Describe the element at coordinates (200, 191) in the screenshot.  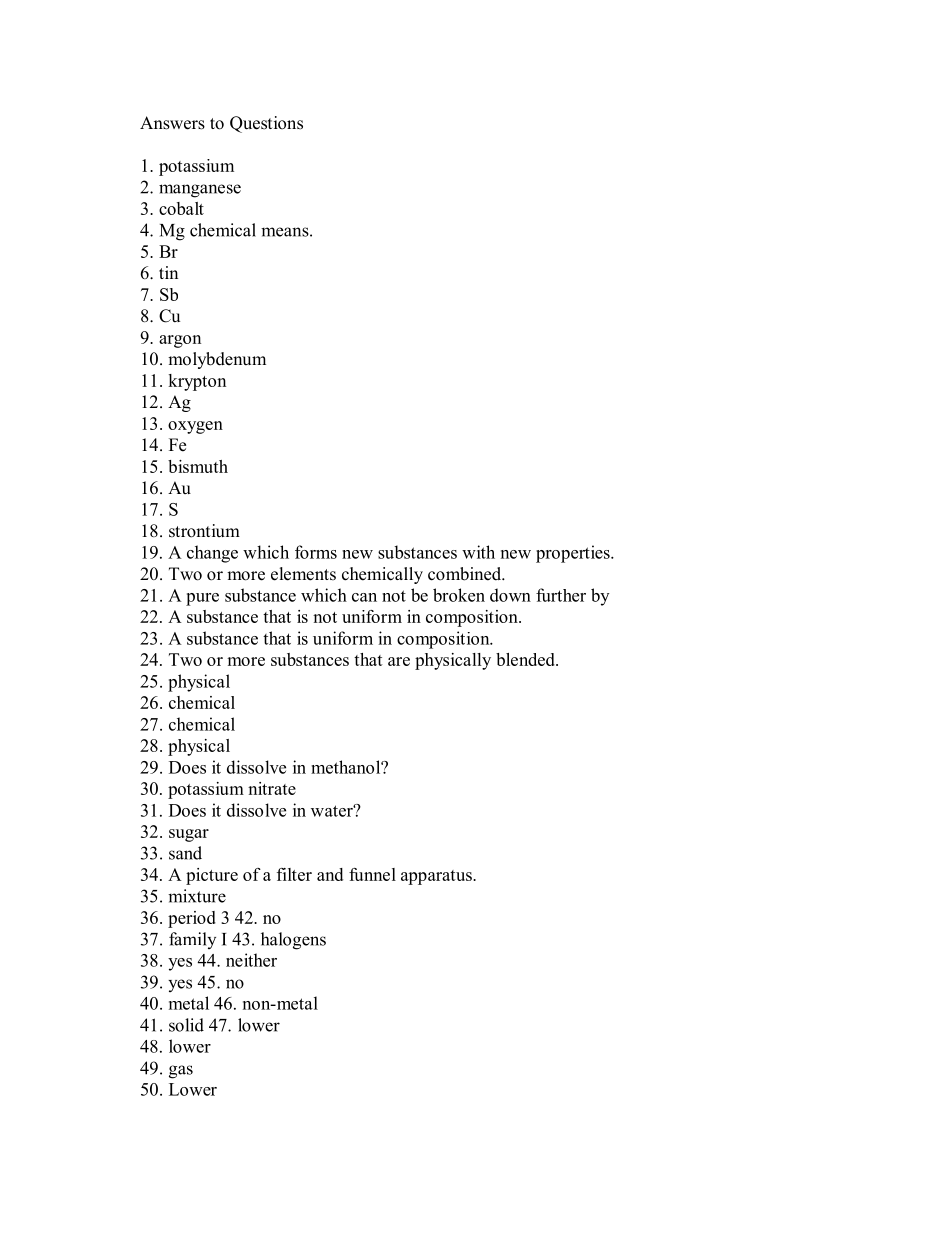
I see `manganese` at that location.
